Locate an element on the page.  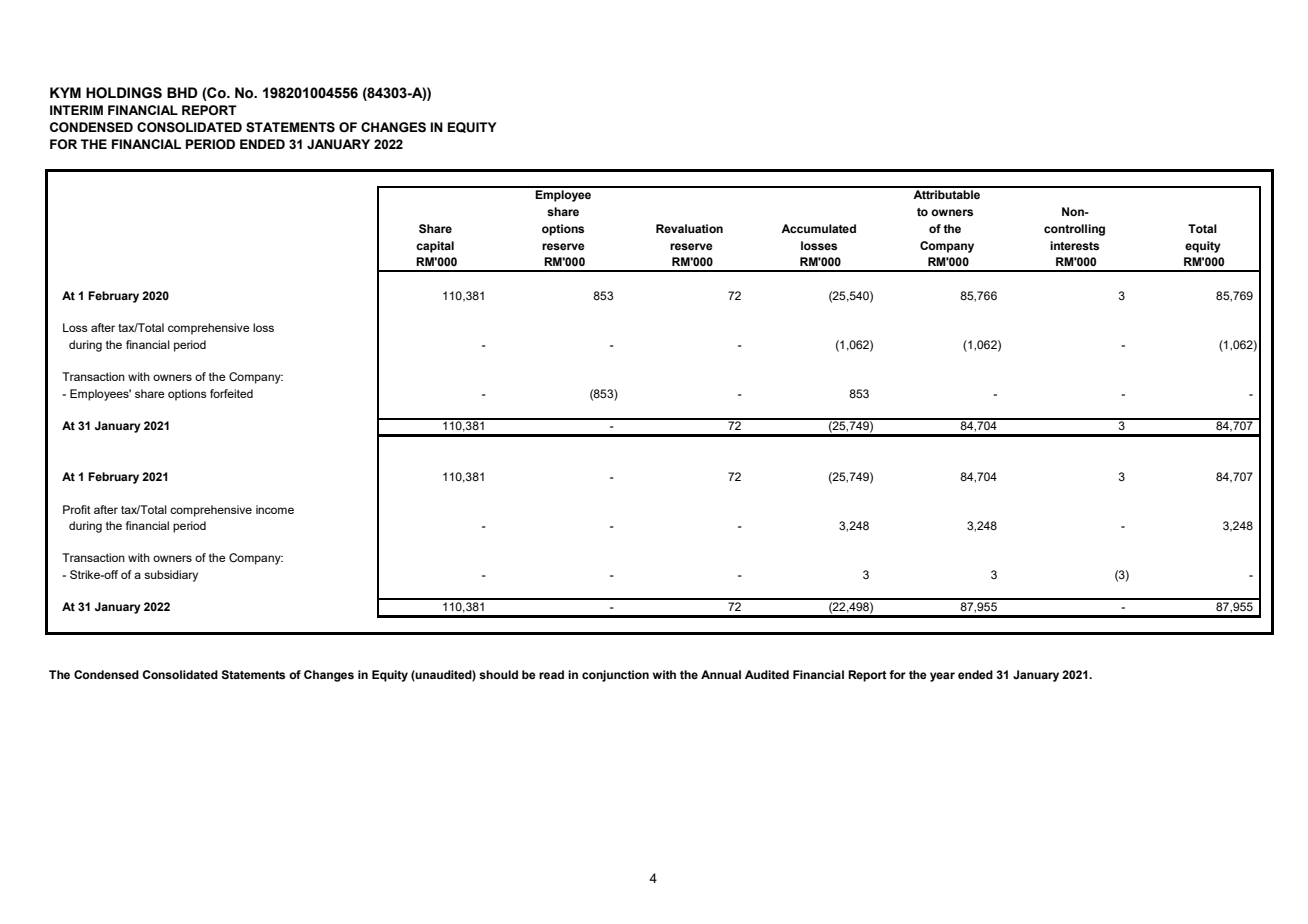
Accumulated is located at coordinates (818, 228).
